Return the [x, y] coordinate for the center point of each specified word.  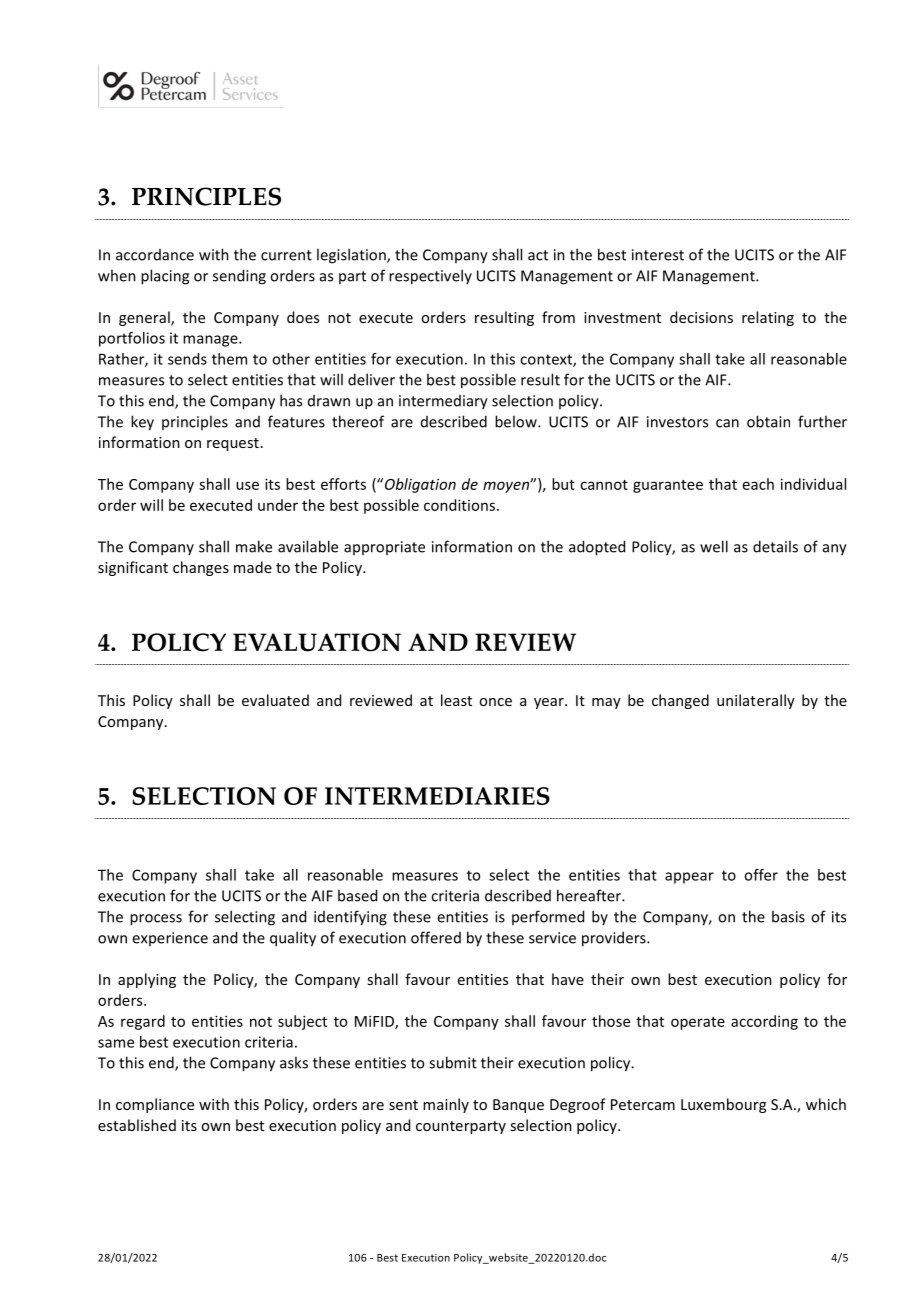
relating [768, 318]
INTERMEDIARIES [437, 796]
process [156, 920]
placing [165, 277]
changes [201, 568]
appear [689, 878]
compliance [155, 1105]
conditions [461, 505]
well [714, 546]
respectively [430, 277]
